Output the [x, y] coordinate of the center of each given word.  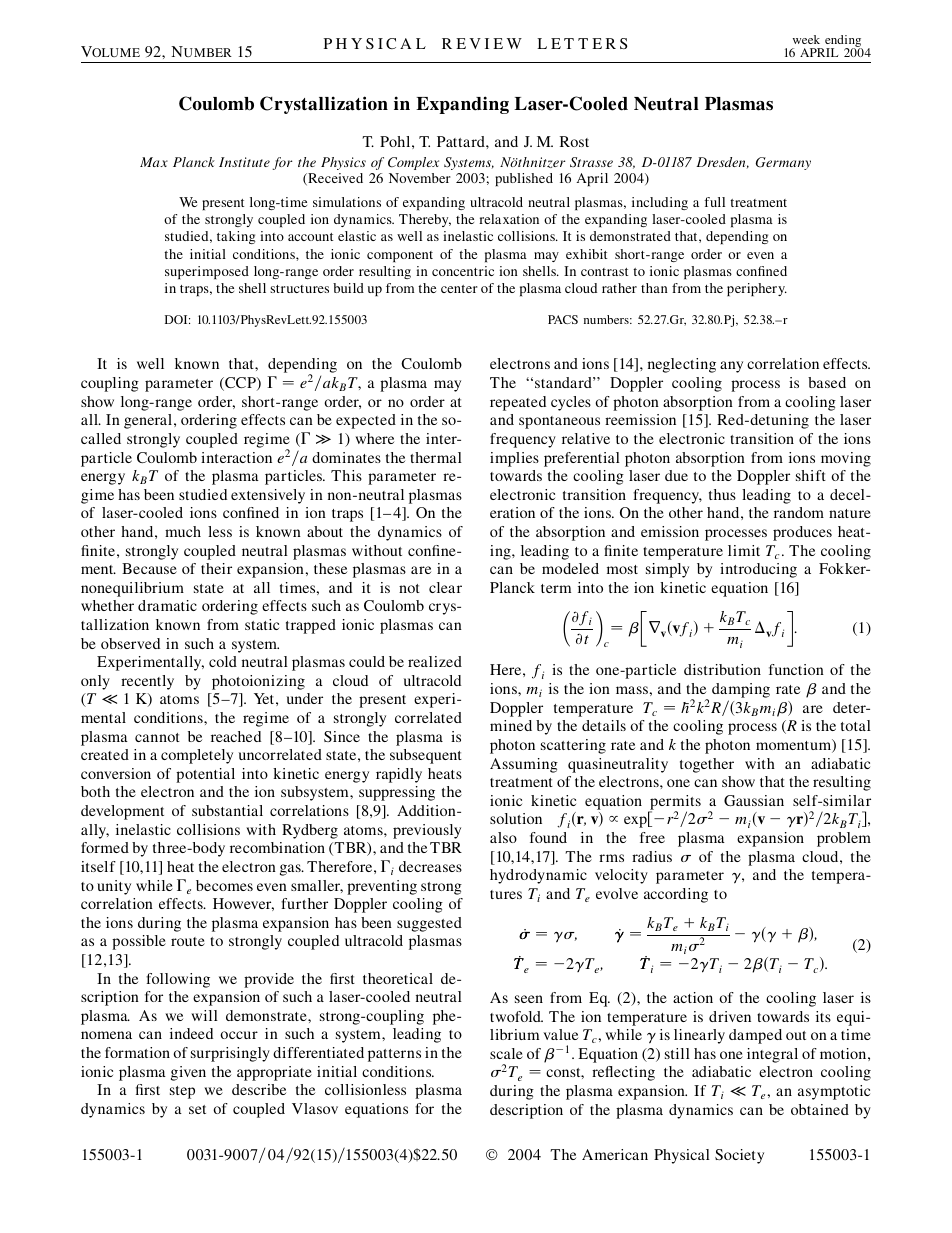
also [503, 837]
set [197, 1109]
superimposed [207, 272]
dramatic [167, 605]
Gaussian [754, 800]
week [806, 39]
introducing [758, 570]
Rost [574, 141]
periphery [757, 289]
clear [445, 587]
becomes [224, 885]
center [459, 289]
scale [506, 1053]
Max [154, 162]
